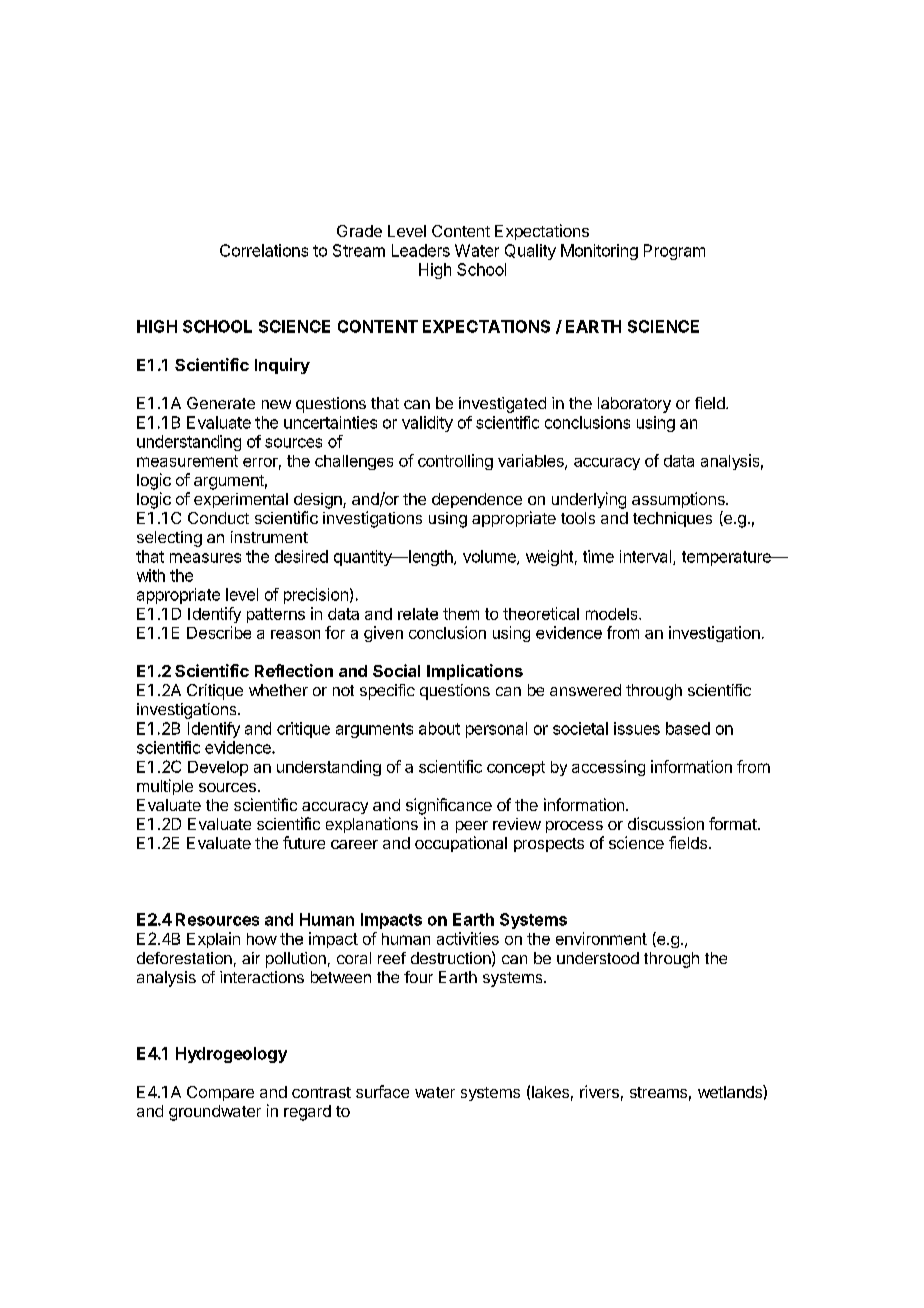  Describe the element at coordinates (477, 500) in the screenshot. I see `dependence` at that location.
